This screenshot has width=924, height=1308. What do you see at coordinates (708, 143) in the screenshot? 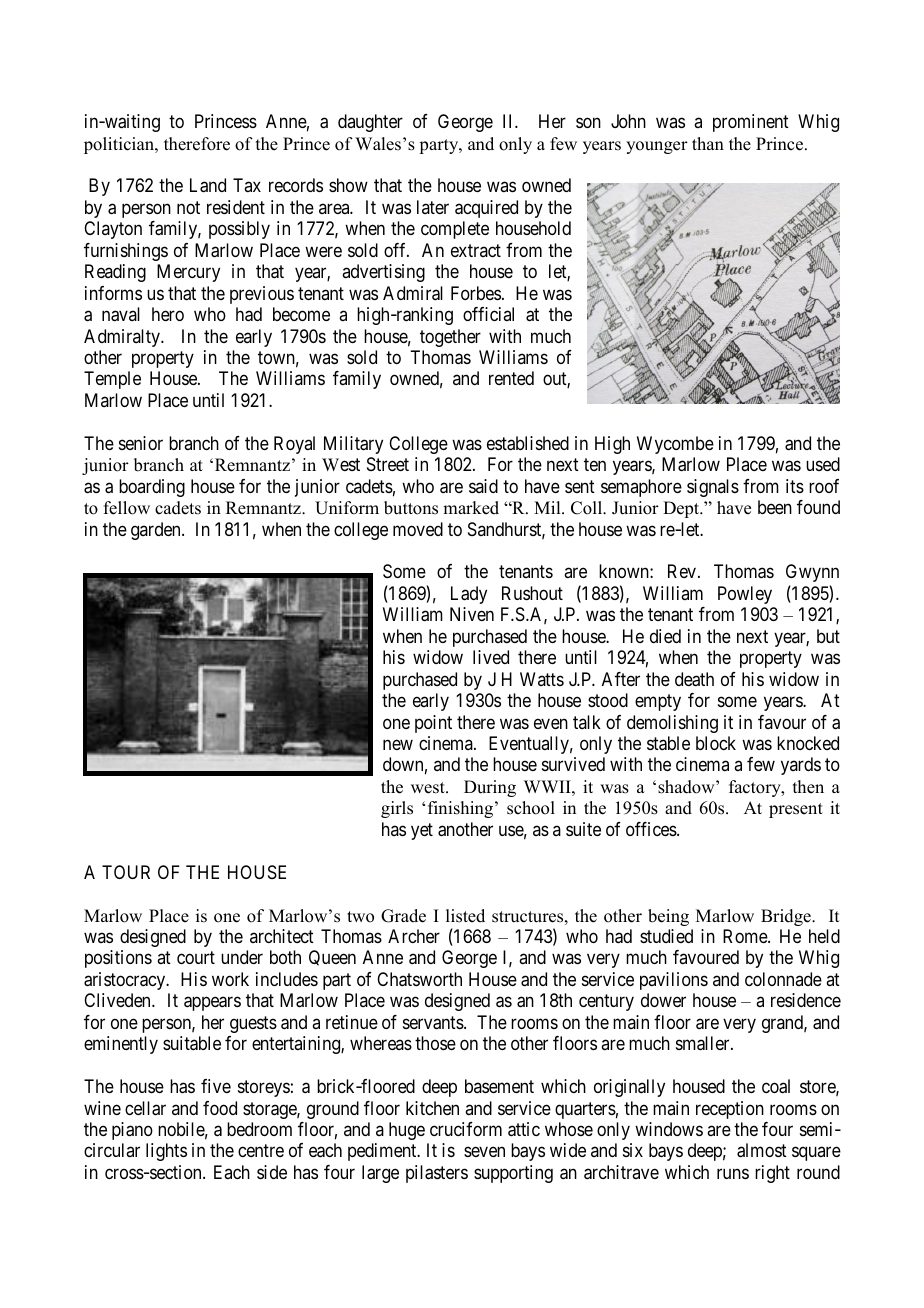
I see `than` at bounding box center [708, 143].
